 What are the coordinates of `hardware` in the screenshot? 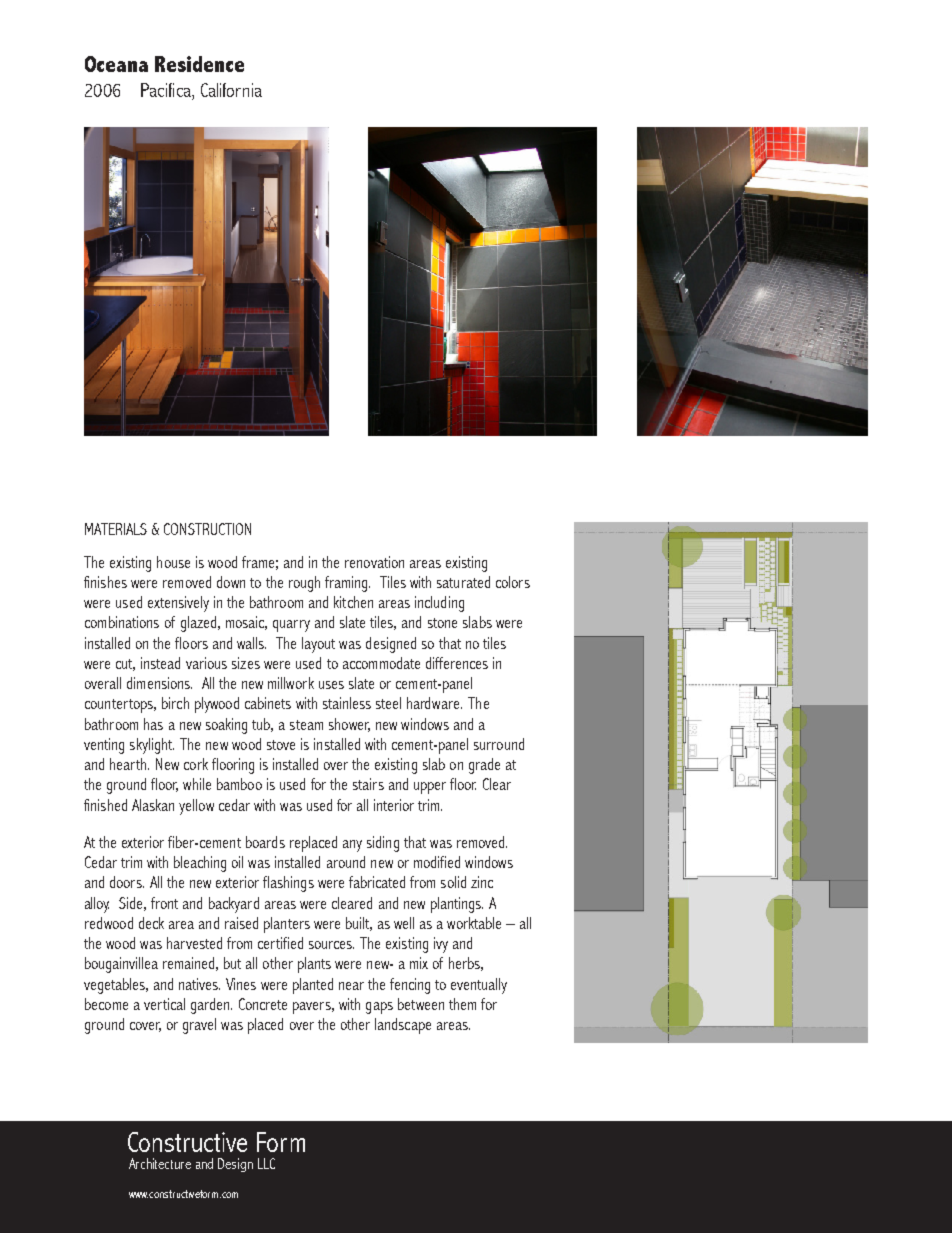 It's located at (434, 703).
